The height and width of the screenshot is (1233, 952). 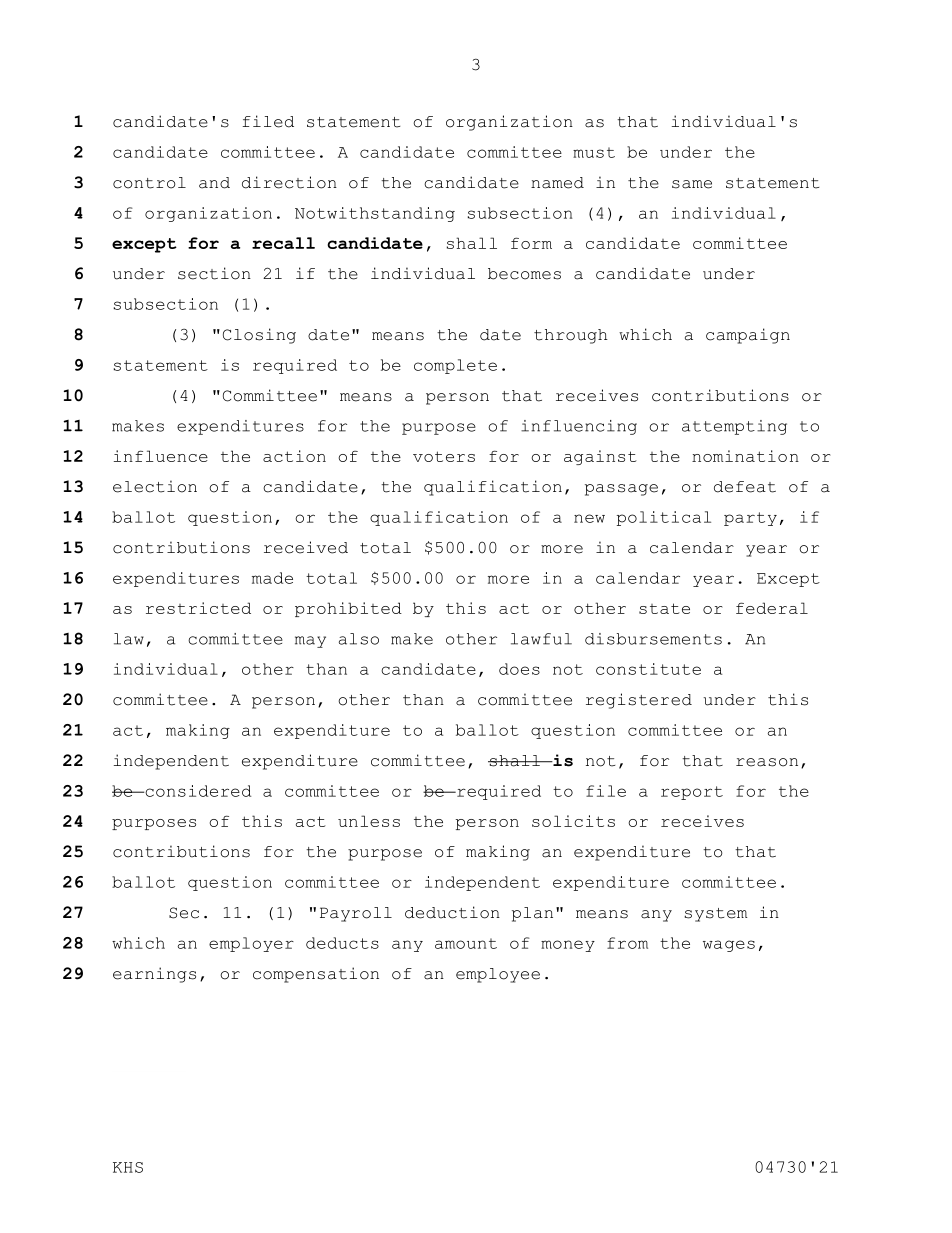 I want to click on employer, so click(x=251, y=944).
